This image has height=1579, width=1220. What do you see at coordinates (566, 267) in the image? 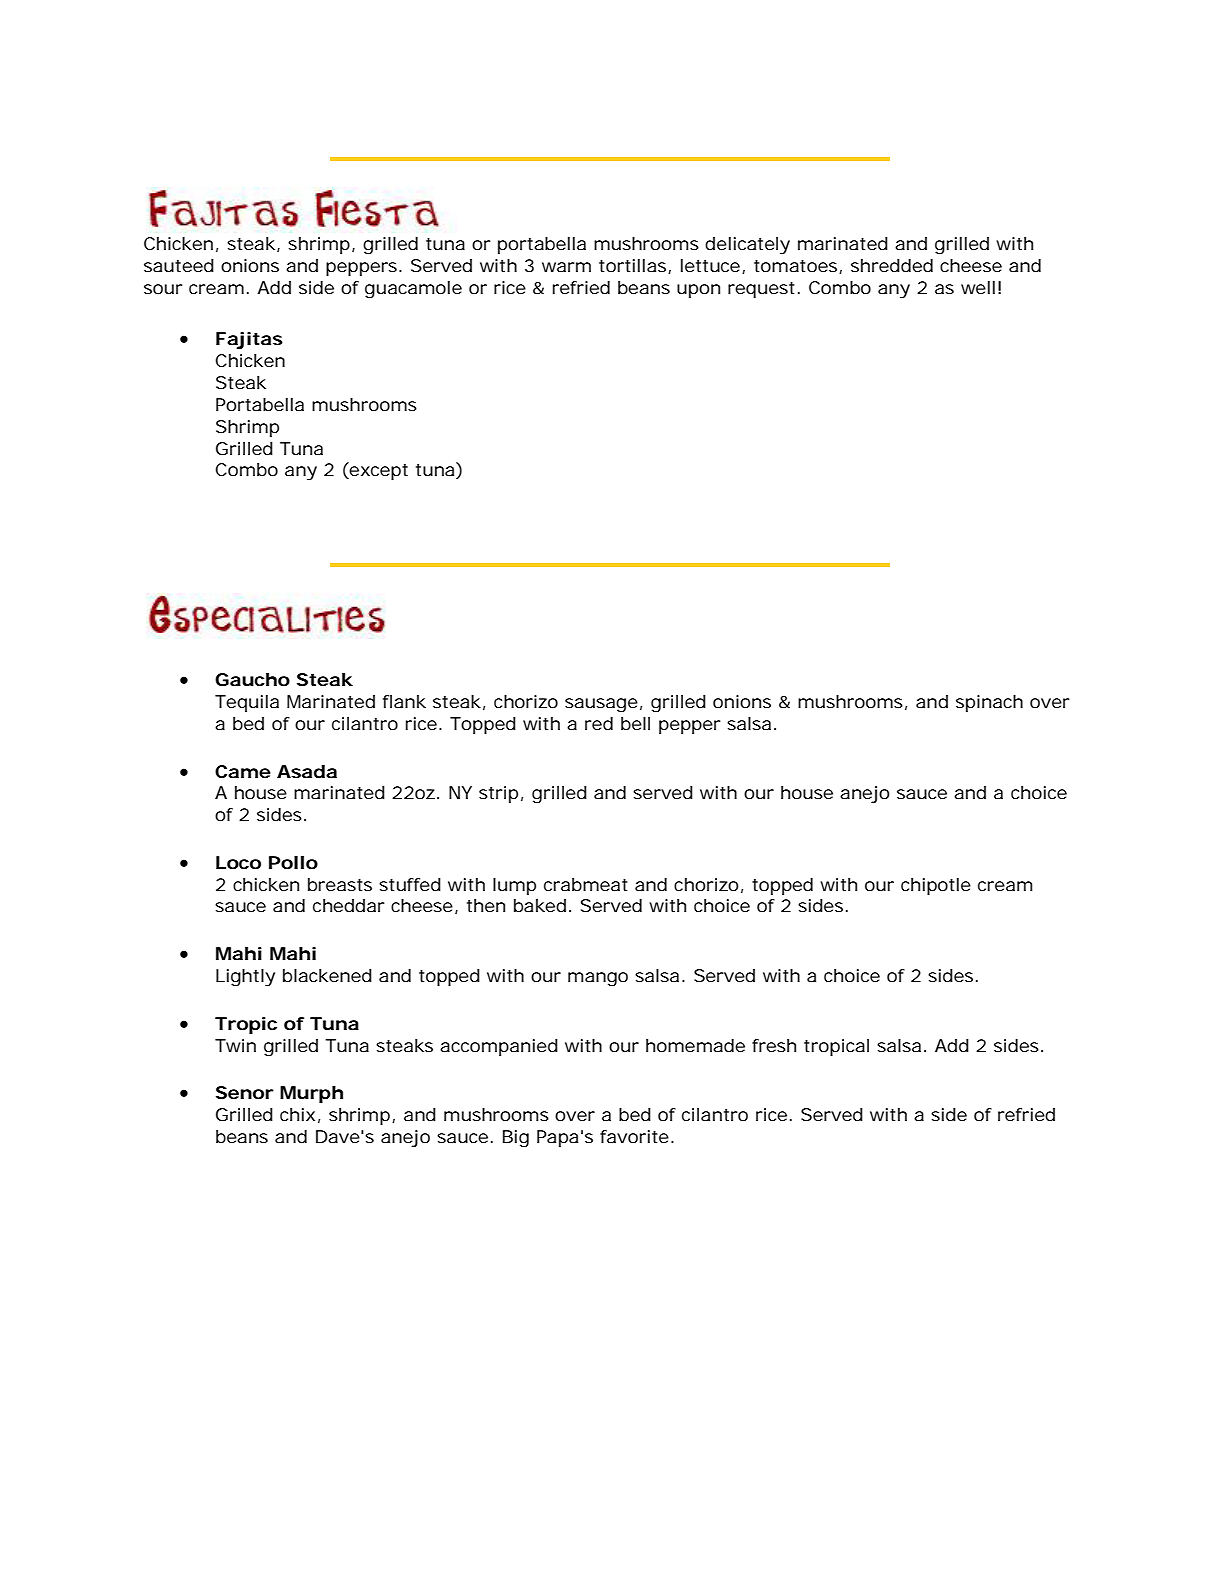
I see `warm` at bounding box center [566, 267].
